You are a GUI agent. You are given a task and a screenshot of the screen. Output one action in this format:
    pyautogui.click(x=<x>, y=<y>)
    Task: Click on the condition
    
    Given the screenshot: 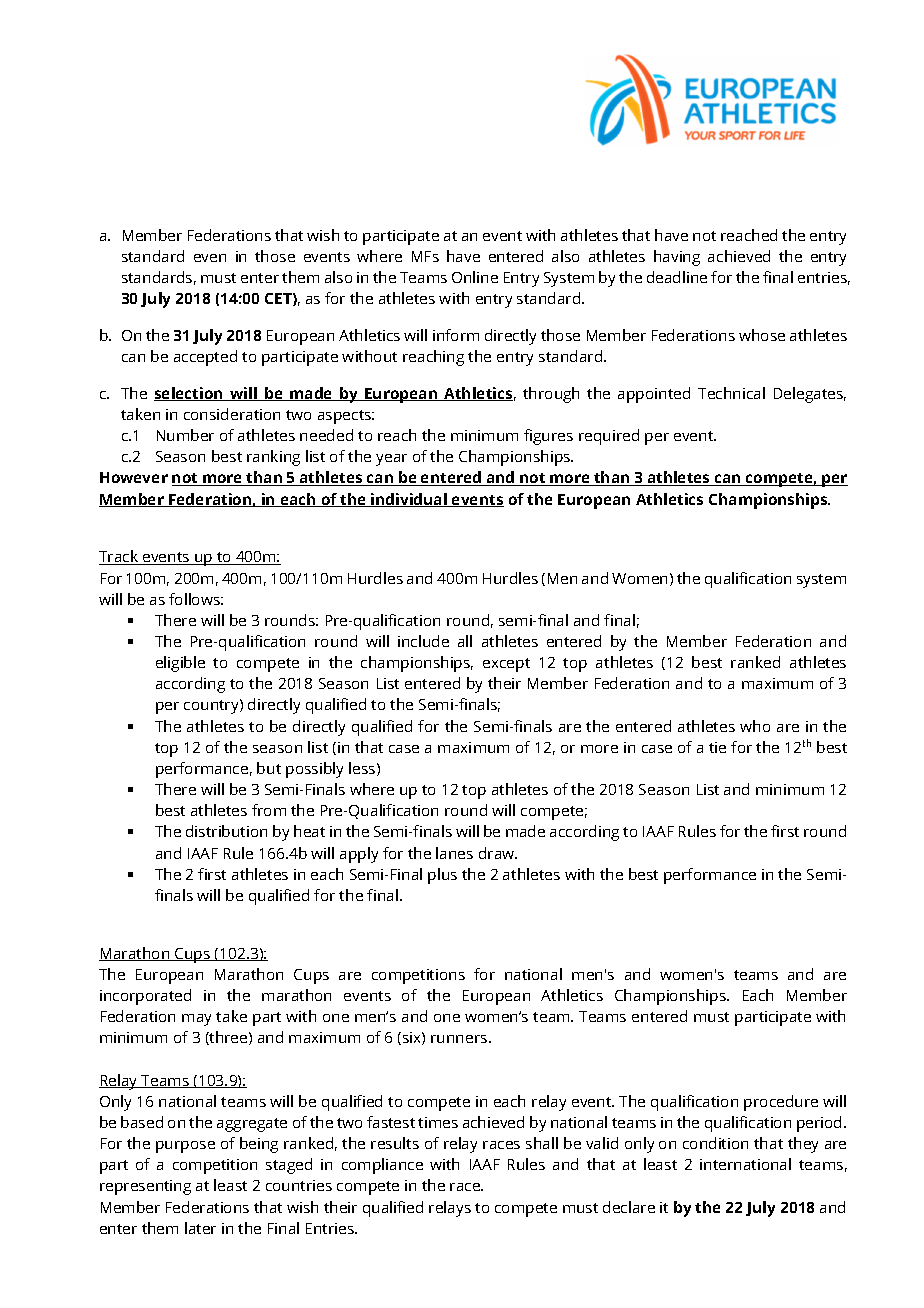 What is the action you would take?
    pyautogui.click(x=715, y=1143)
